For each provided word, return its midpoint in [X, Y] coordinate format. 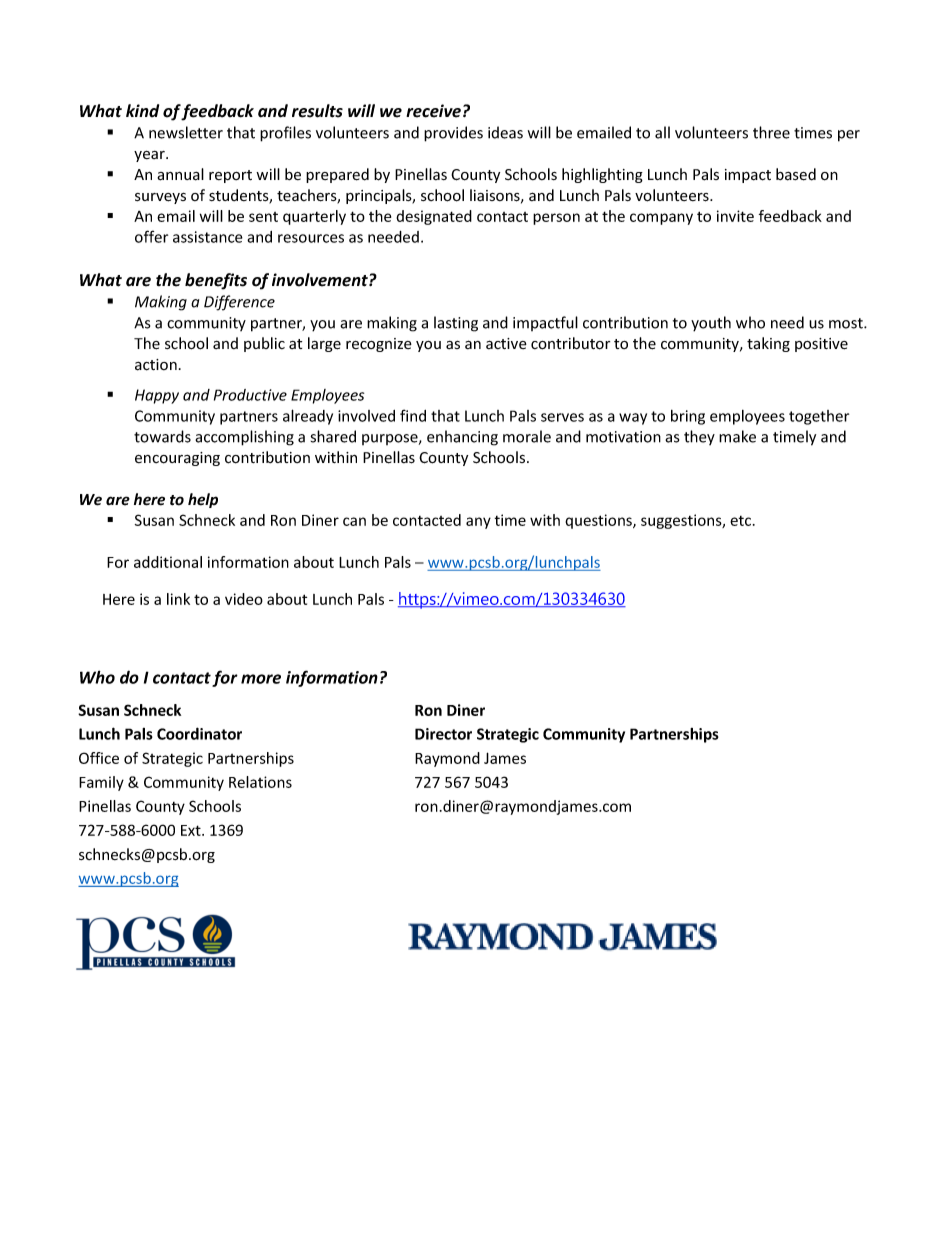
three [771, 132]
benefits [216, 281]
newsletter [186, 132]
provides [453, 134]
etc [742, 521]
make [737, 436]
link [178, 599]
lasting [456, 324]
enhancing [462, 438]
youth [711, 324]
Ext [192, 830]
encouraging [177, 459]
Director [443, 734]
